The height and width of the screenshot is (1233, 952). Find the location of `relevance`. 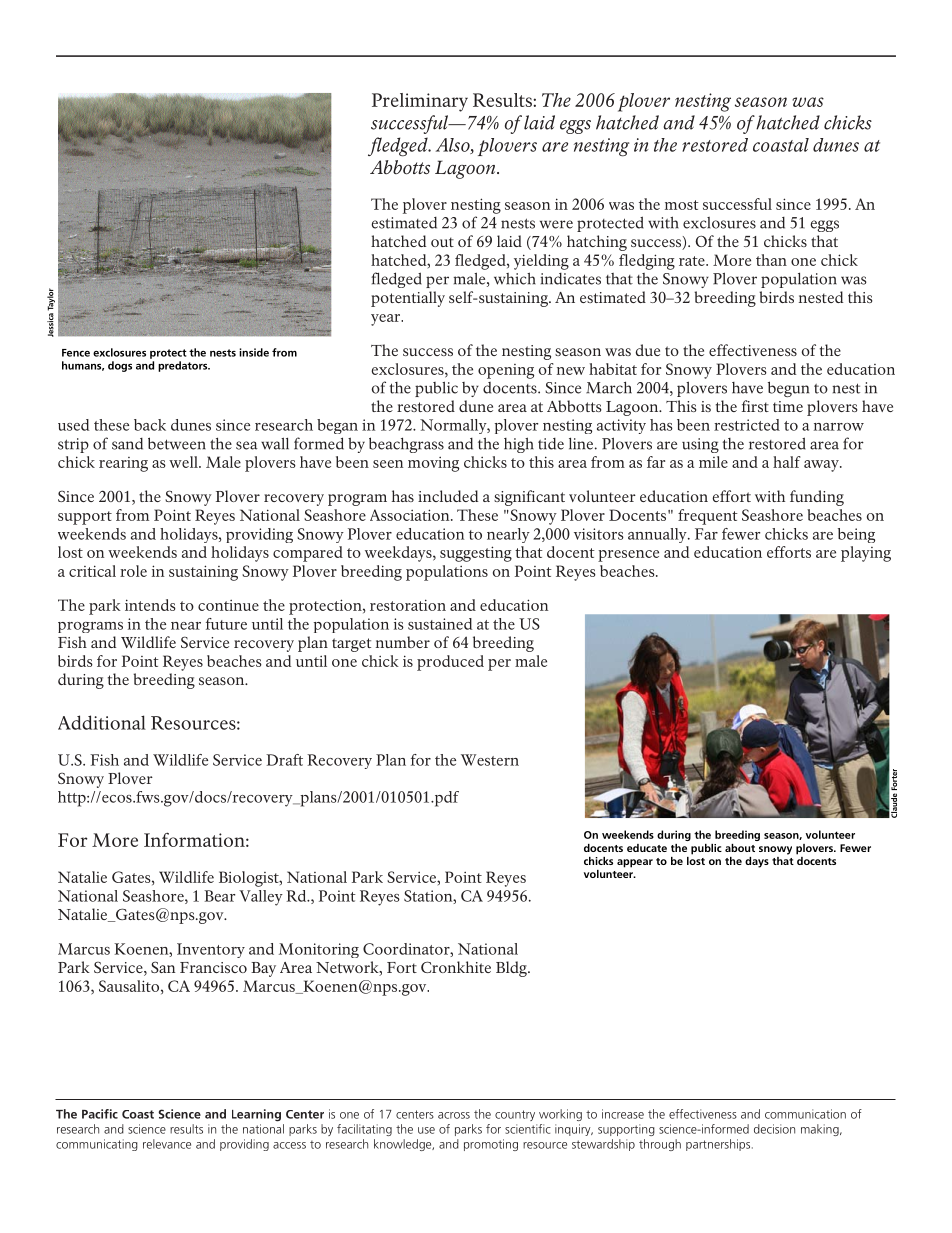

relevance is located at coordinates (167, 1144).
